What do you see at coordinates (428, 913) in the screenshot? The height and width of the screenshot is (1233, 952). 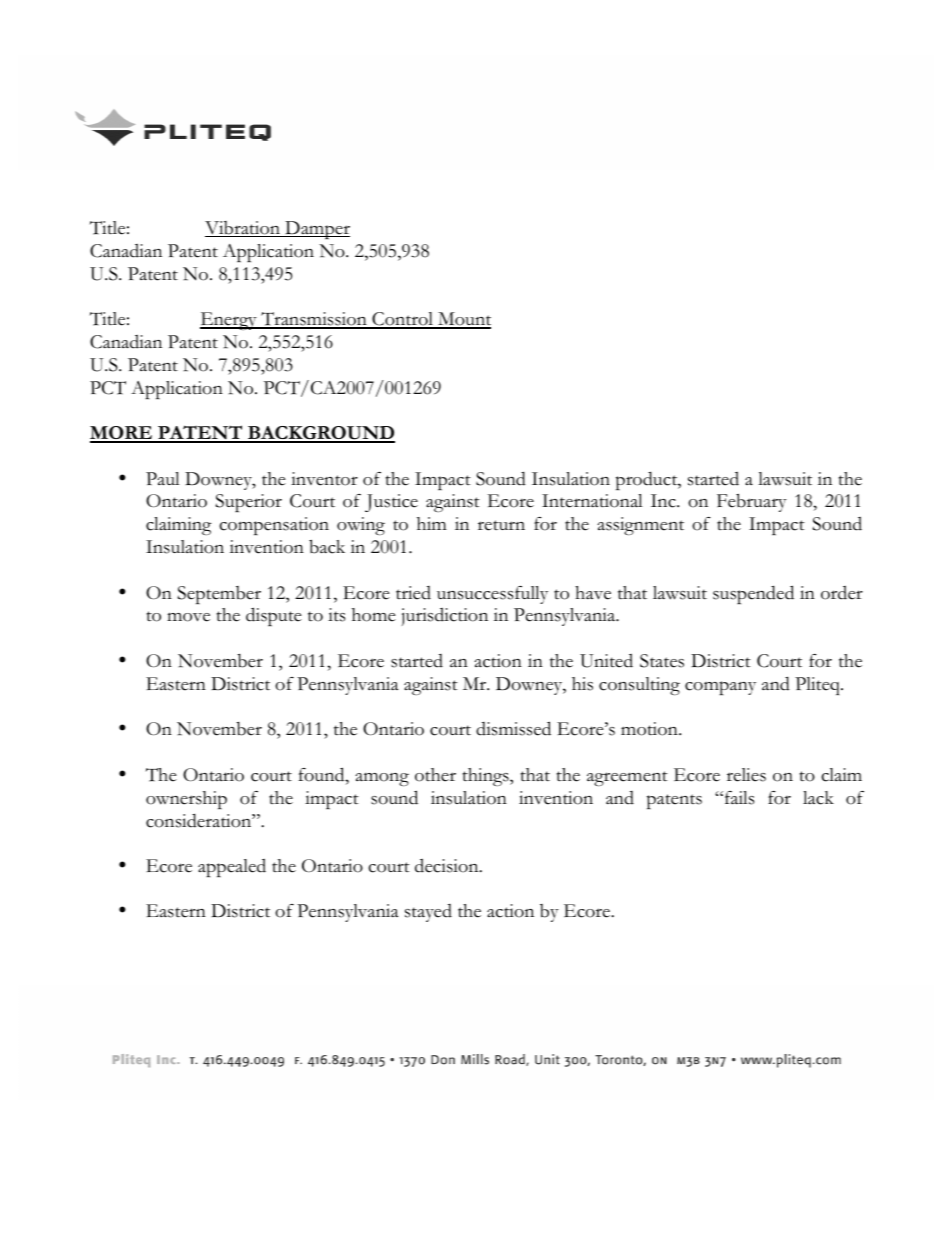 I see `stayed` at bounding box center [428, 913].
